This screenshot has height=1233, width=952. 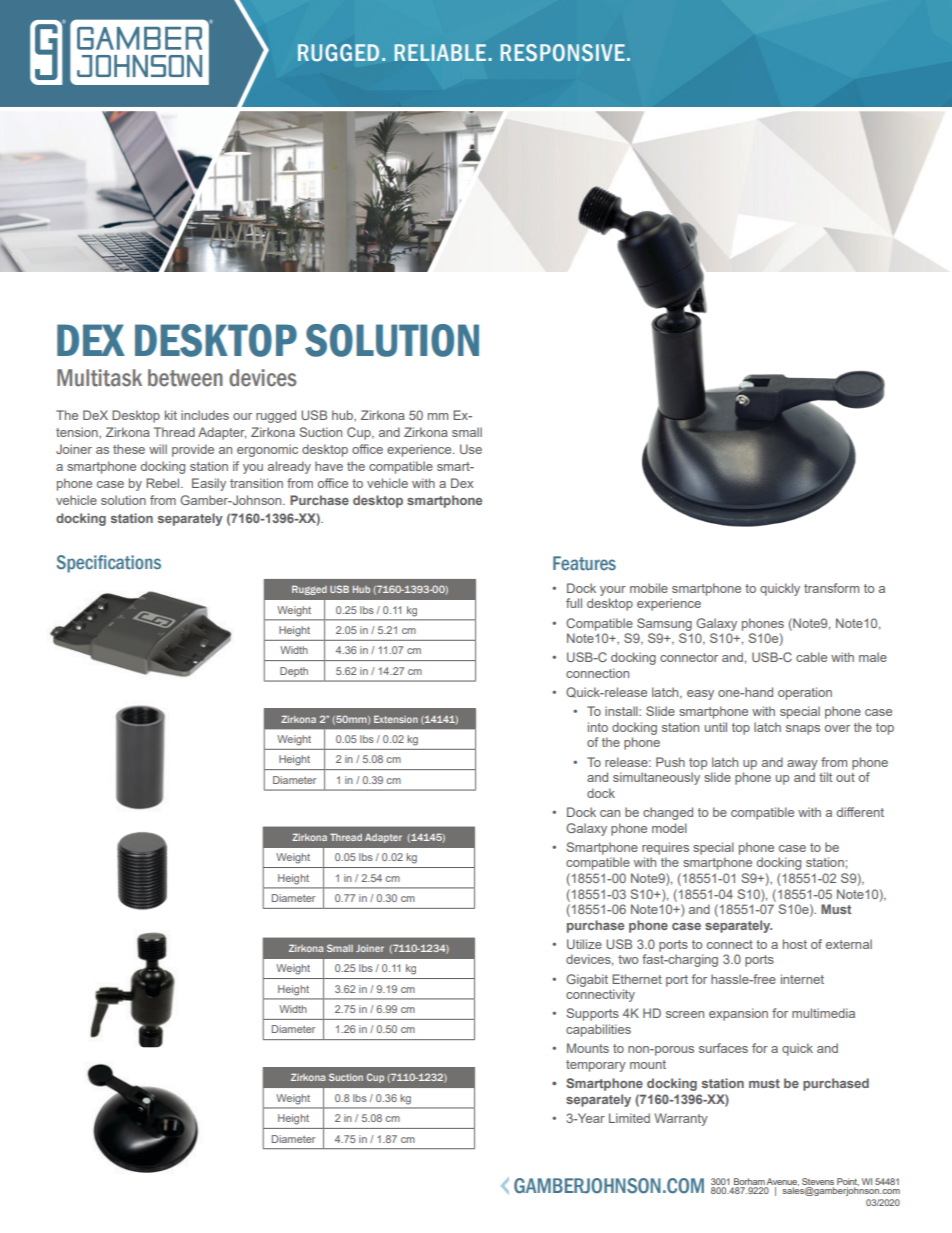 What do you see at coordinates (471, 449) in the screenshot?
I see `Use` at bounding box center [471, 449].
